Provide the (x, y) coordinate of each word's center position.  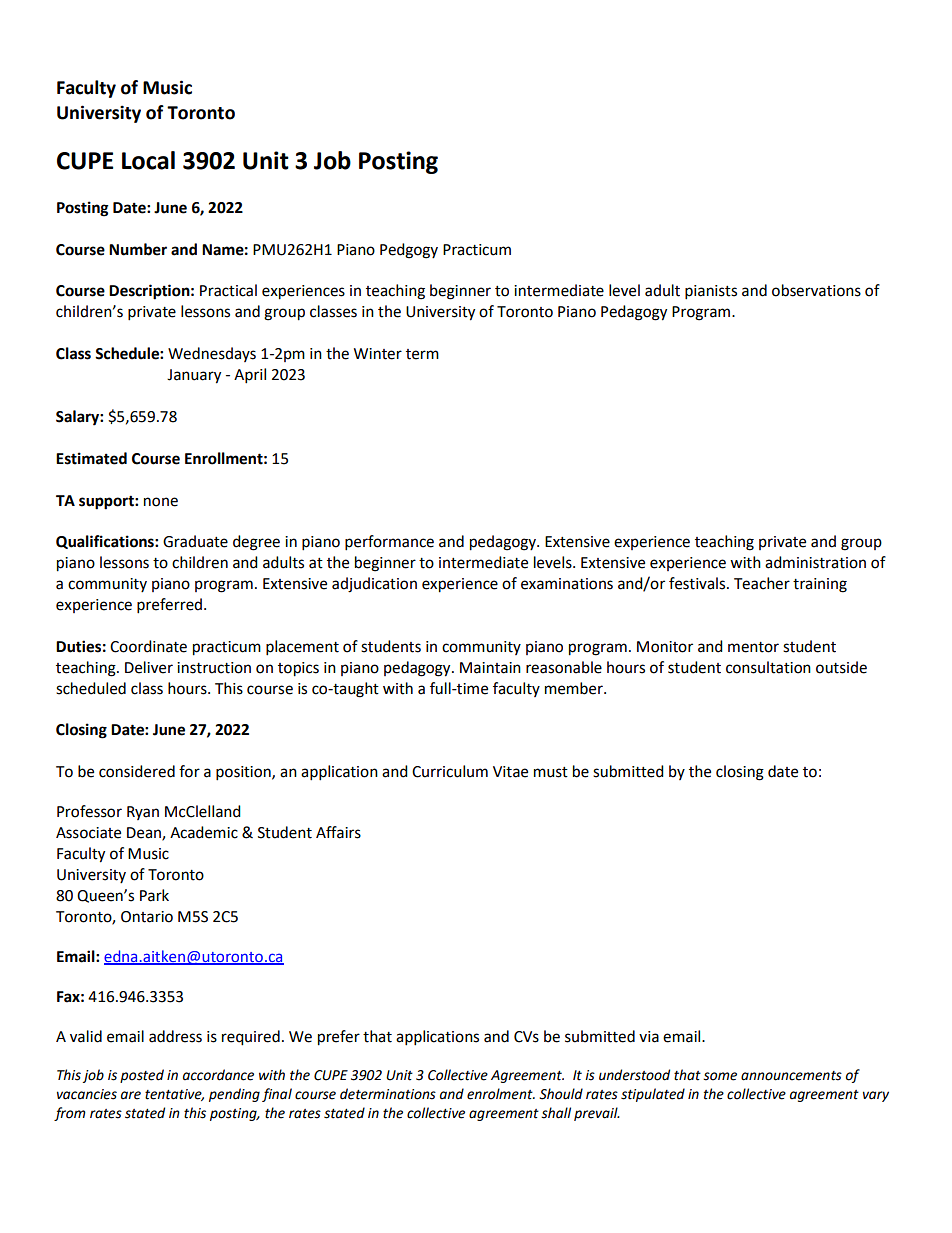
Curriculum (450, 771)
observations (816, 290)
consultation (768, 667)
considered (137, 771)
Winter (378, 354)
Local (148, 160)
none (161, 502)
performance (389, 543)
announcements (791, 1076)
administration (815, 562)
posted (142, 1076)
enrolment (501, 1094)
